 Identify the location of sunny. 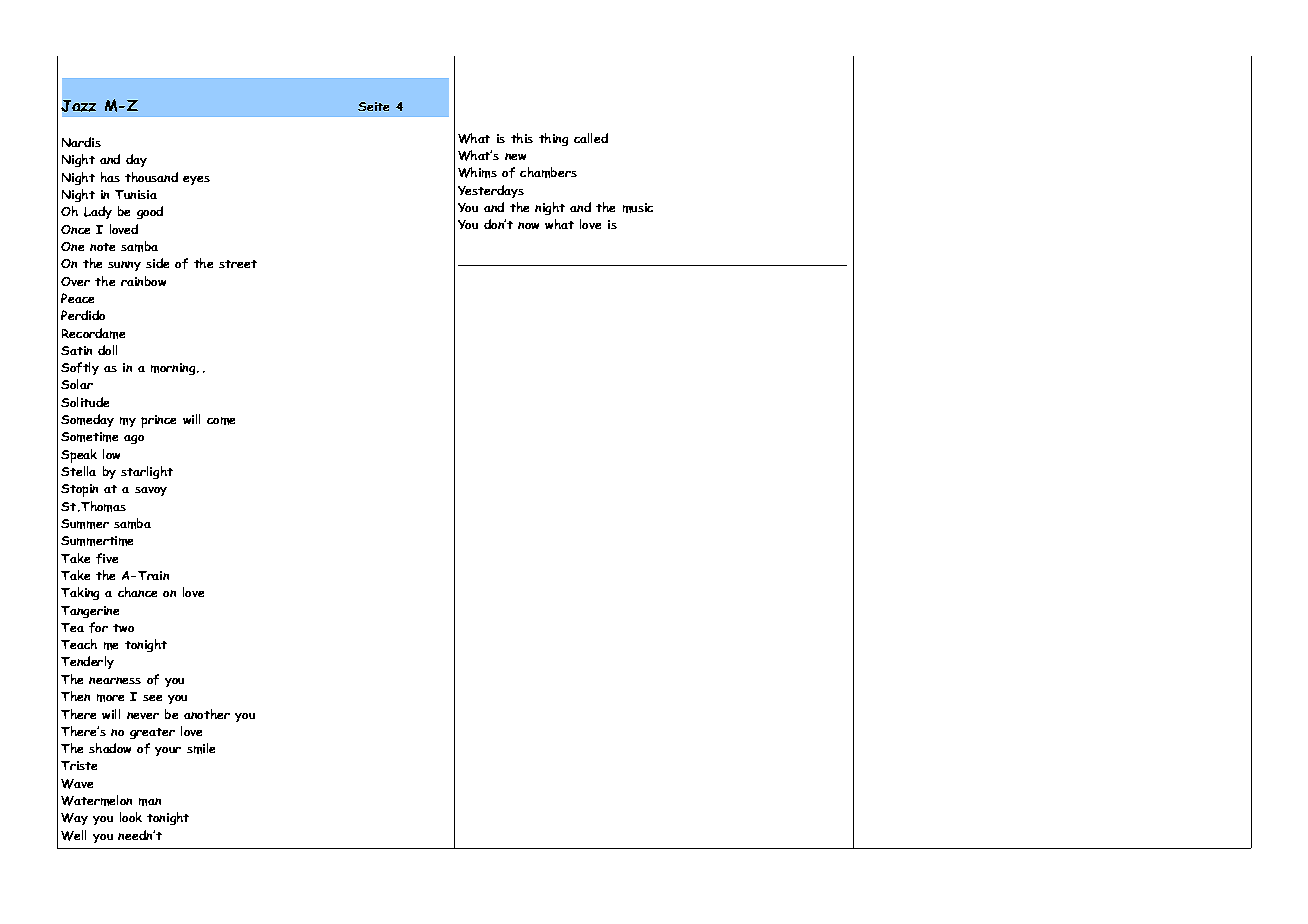
(124, 266).
